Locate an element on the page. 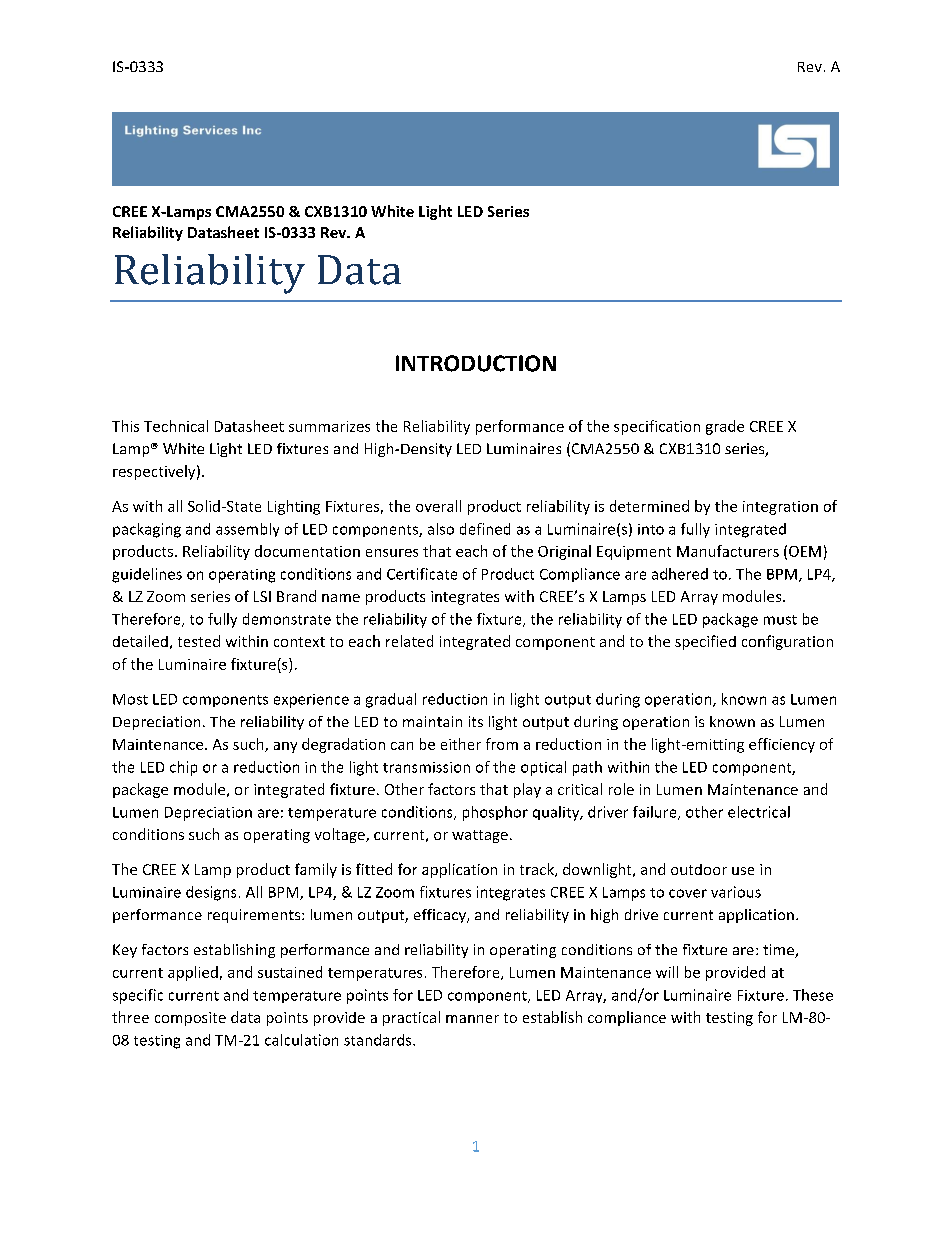 The height and width of the page is (1233, 952). INTRODUCTION is located at coordinates (476, 363).
